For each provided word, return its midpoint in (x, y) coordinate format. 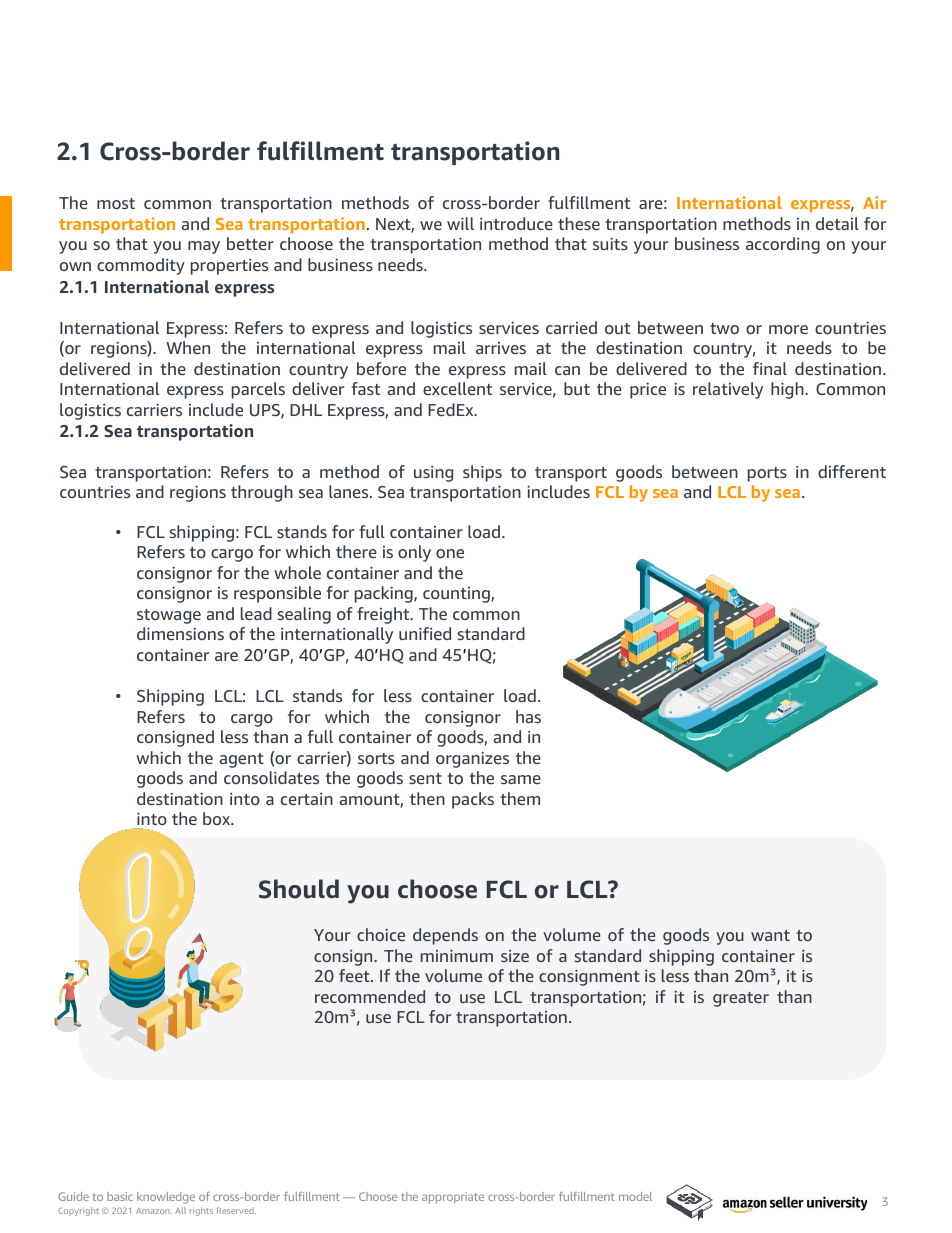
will (460, 223)
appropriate (453, 1198)
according (783, 245)
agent (242, 760)
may (204, 247)
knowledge (166, 1198)
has (528, 716)
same (521, 779)
